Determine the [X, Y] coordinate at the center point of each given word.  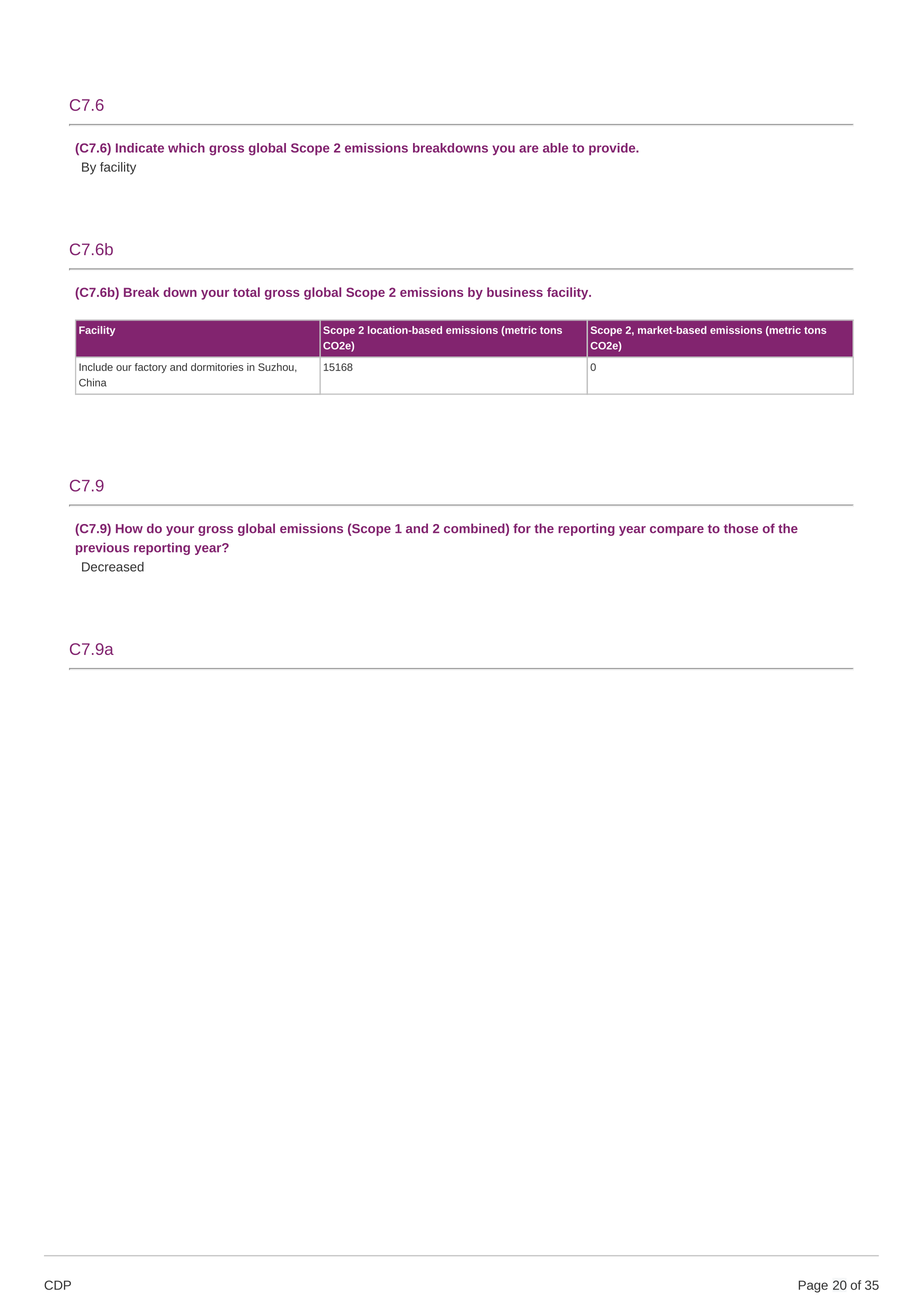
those [741, 528]
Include [96, 367]
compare [677, 531]
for [522, 528]
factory [151, 368]
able [555, 148]
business [515, 292]
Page [813, 1286]
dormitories [217, 367]
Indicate [140, 148]
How [129, 528]
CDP [57, 1285]
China [93, 382]
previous [102, 548]
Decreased [113, 567]
